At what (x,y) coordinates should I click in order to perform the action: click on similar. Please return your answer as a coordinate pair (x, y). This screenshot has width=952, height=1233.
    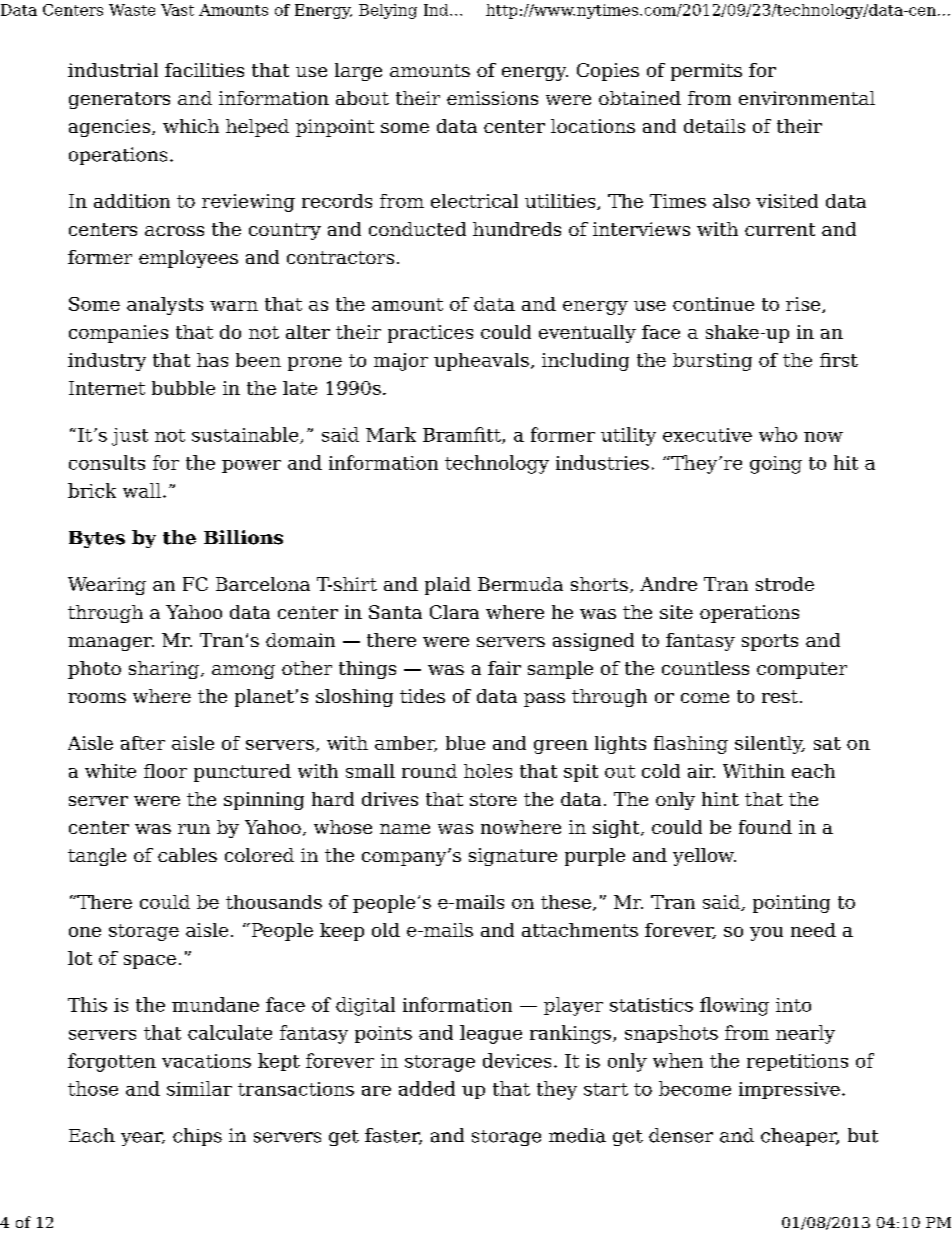
    Looking at the image, I should click on (199, 1088).
